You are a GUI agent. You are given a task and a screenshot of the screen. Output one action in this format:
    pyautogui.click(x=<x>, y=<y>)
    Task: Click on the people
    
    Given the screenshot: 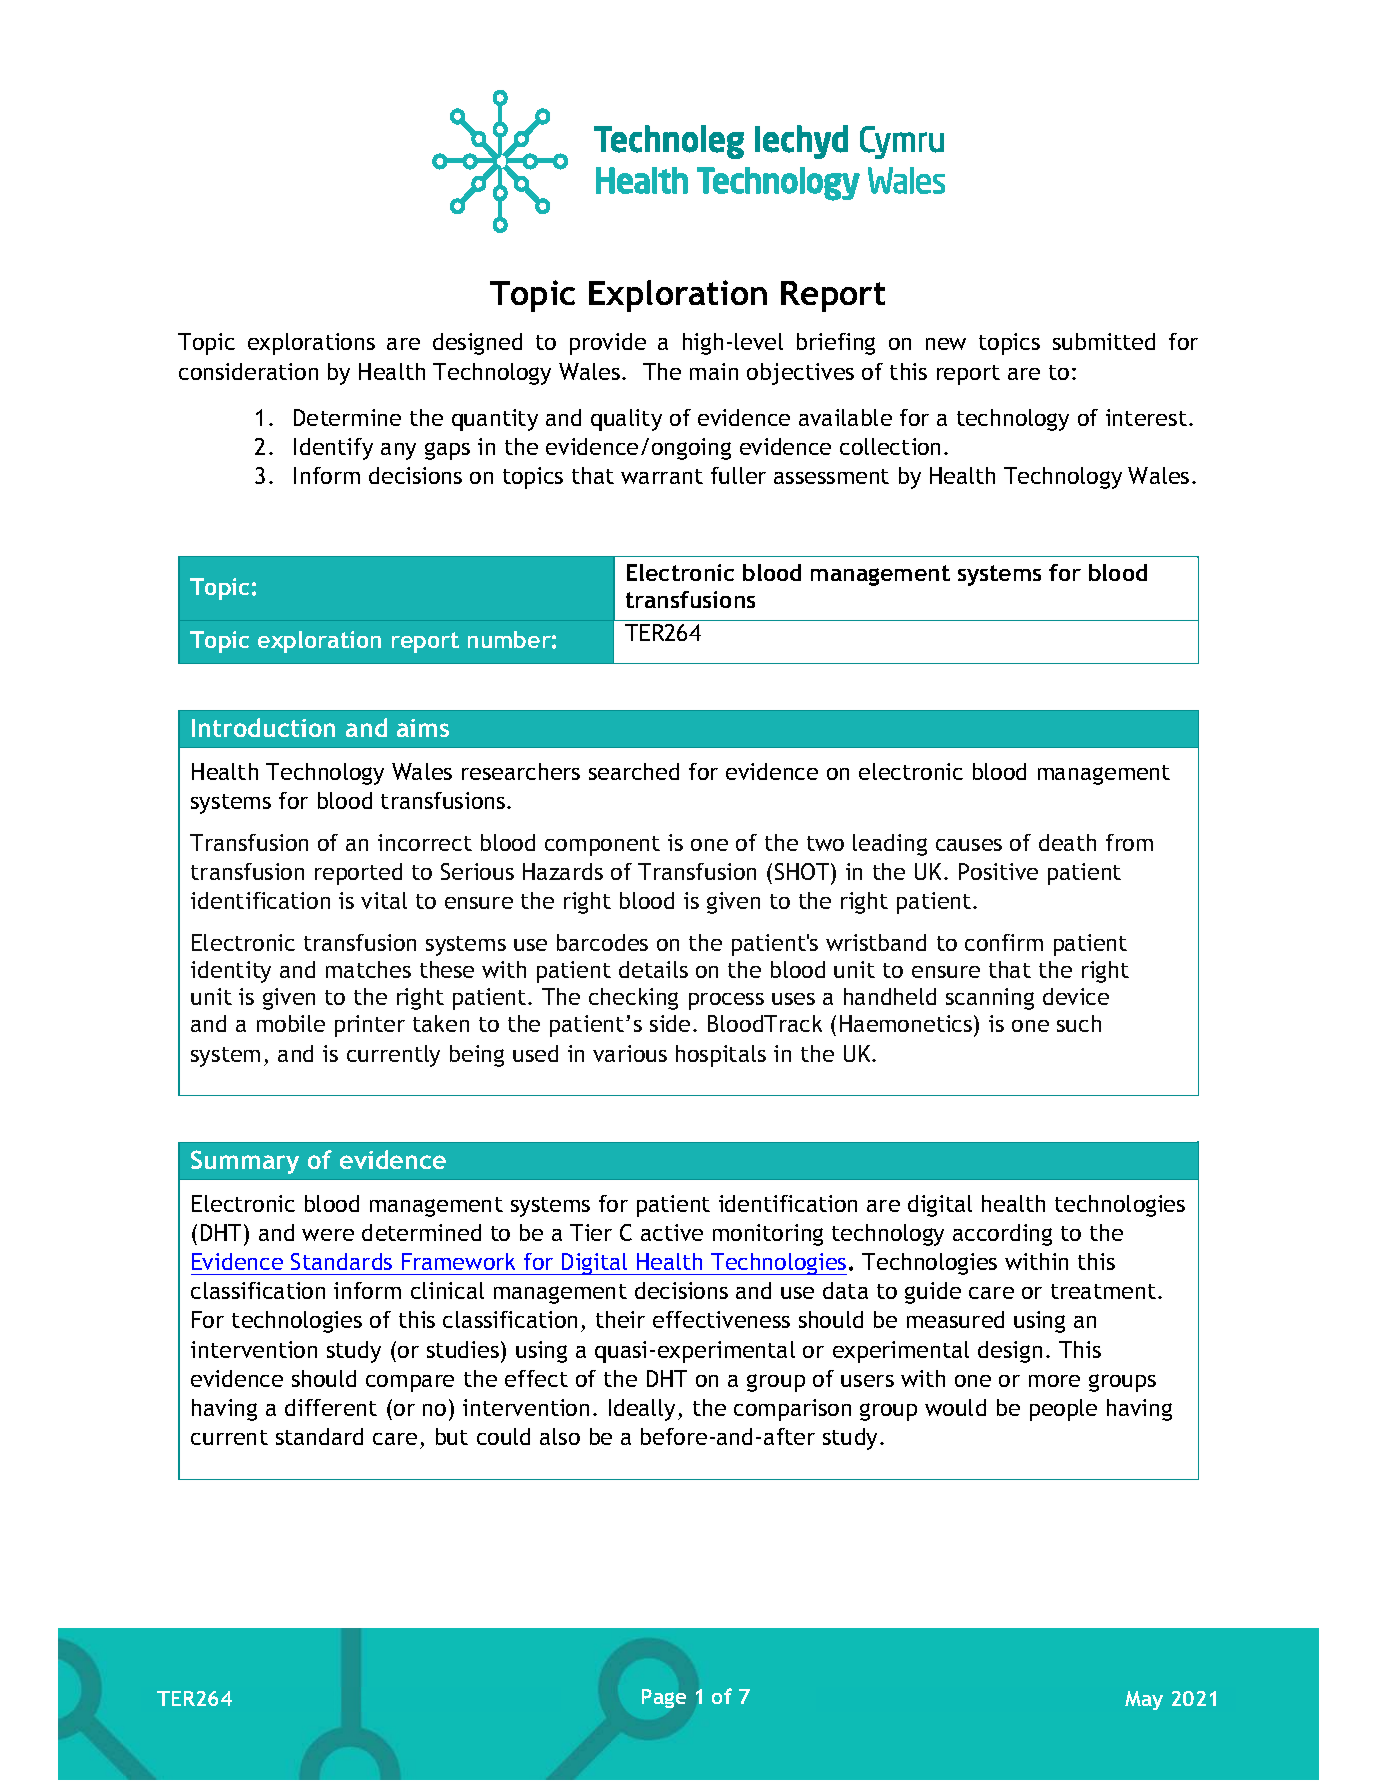 What is the action you would take?
    pyautogui.click(x=1063, y=1410)
